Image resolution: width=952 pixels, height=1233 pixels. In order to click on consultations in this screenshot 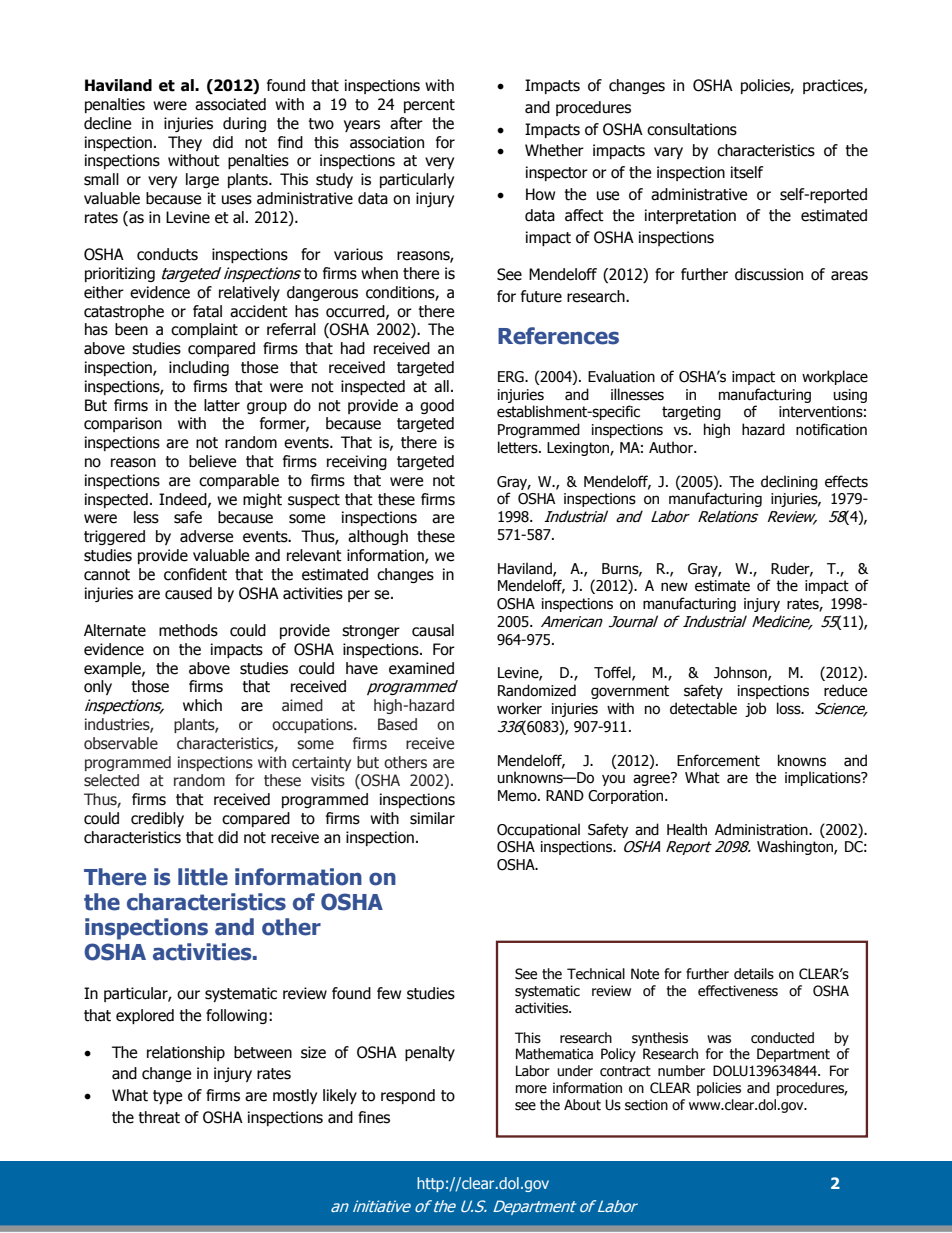, I will do `click(692, 129)`.
